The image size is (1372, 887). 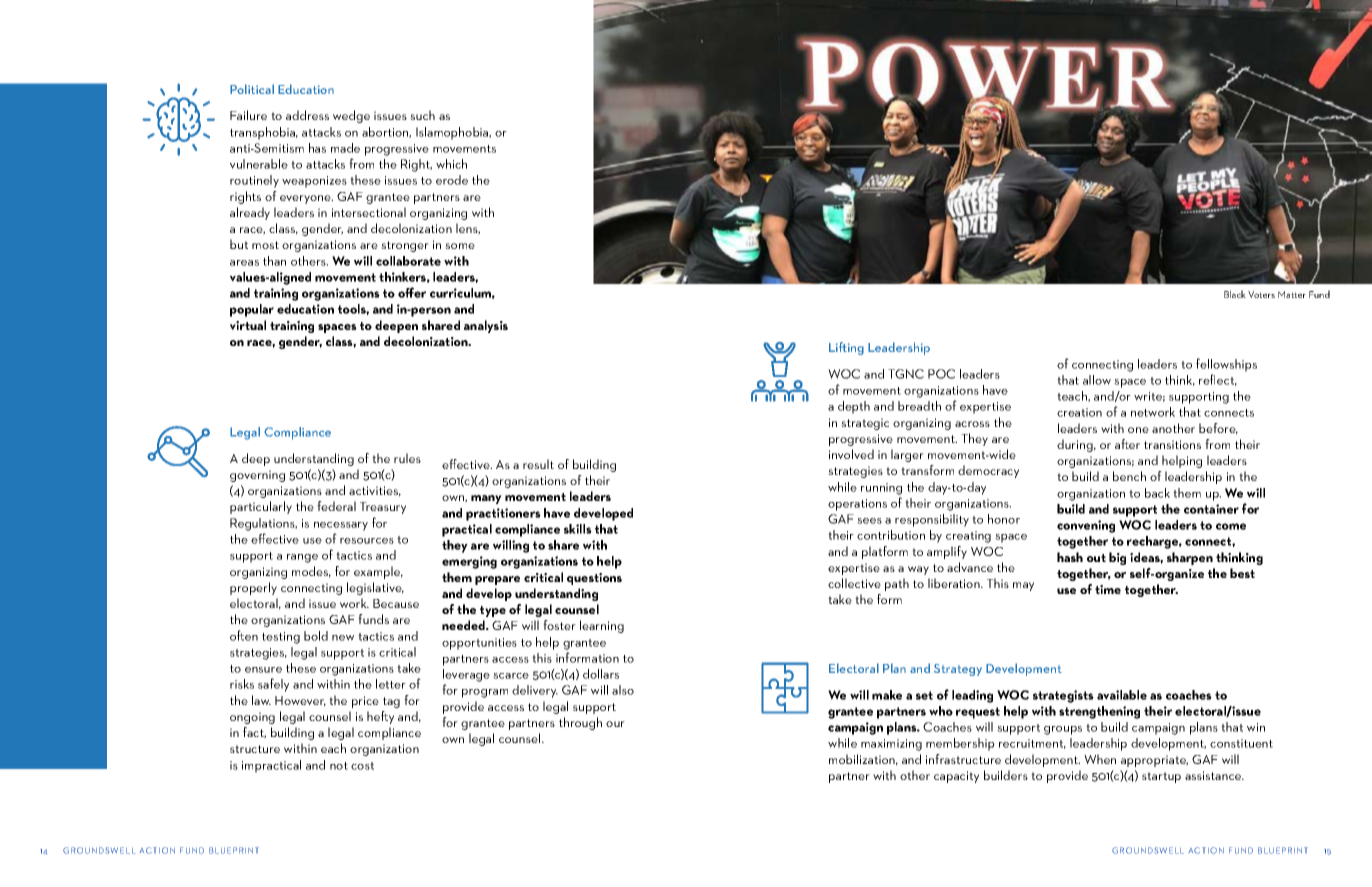 What do you see at coordinates (407, 458) in the image?
I see `rules` at bounding box center [407, 458].
